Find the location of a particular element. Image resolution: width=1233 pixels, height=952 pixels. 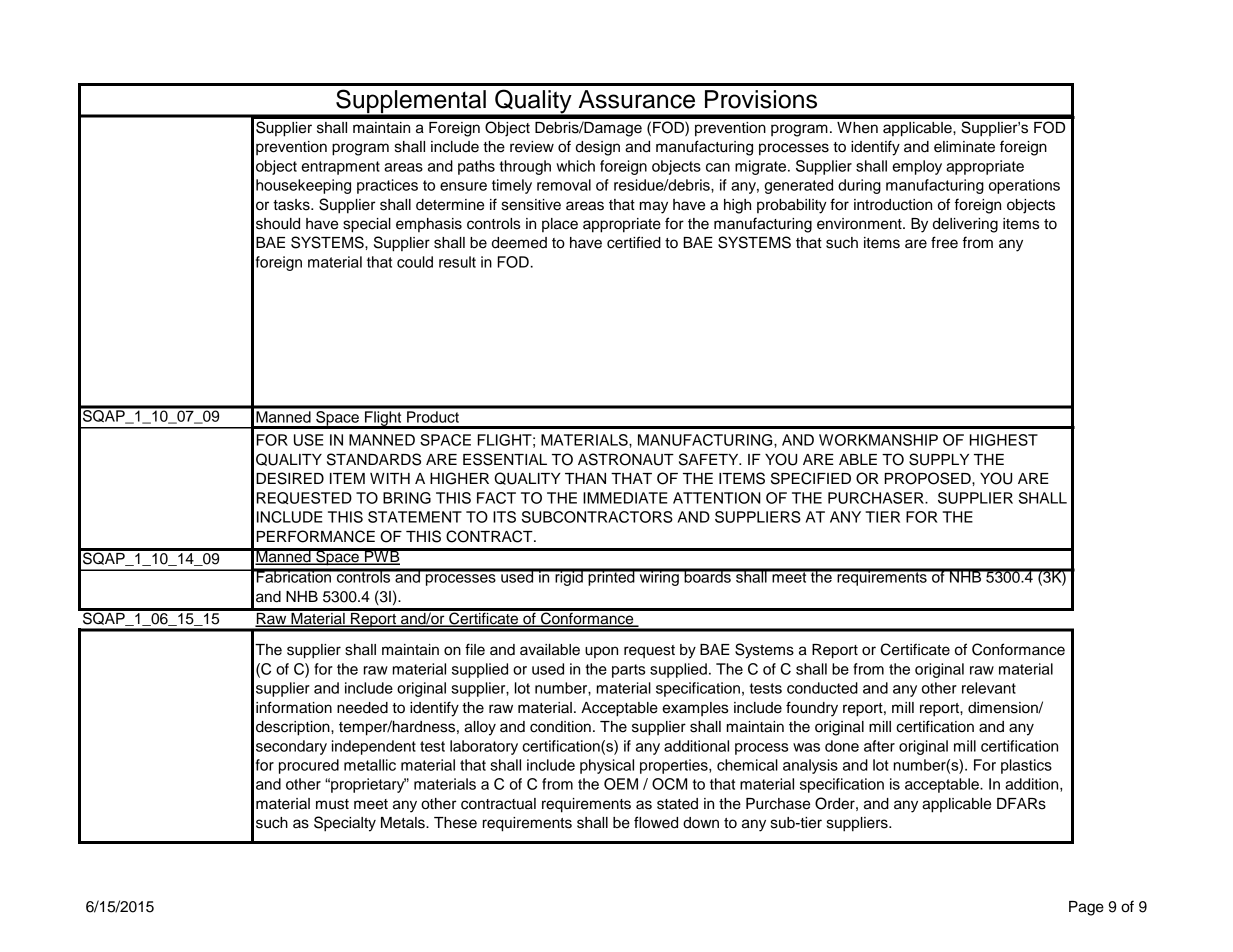

eliminate is located at coordinates (964, 147).
